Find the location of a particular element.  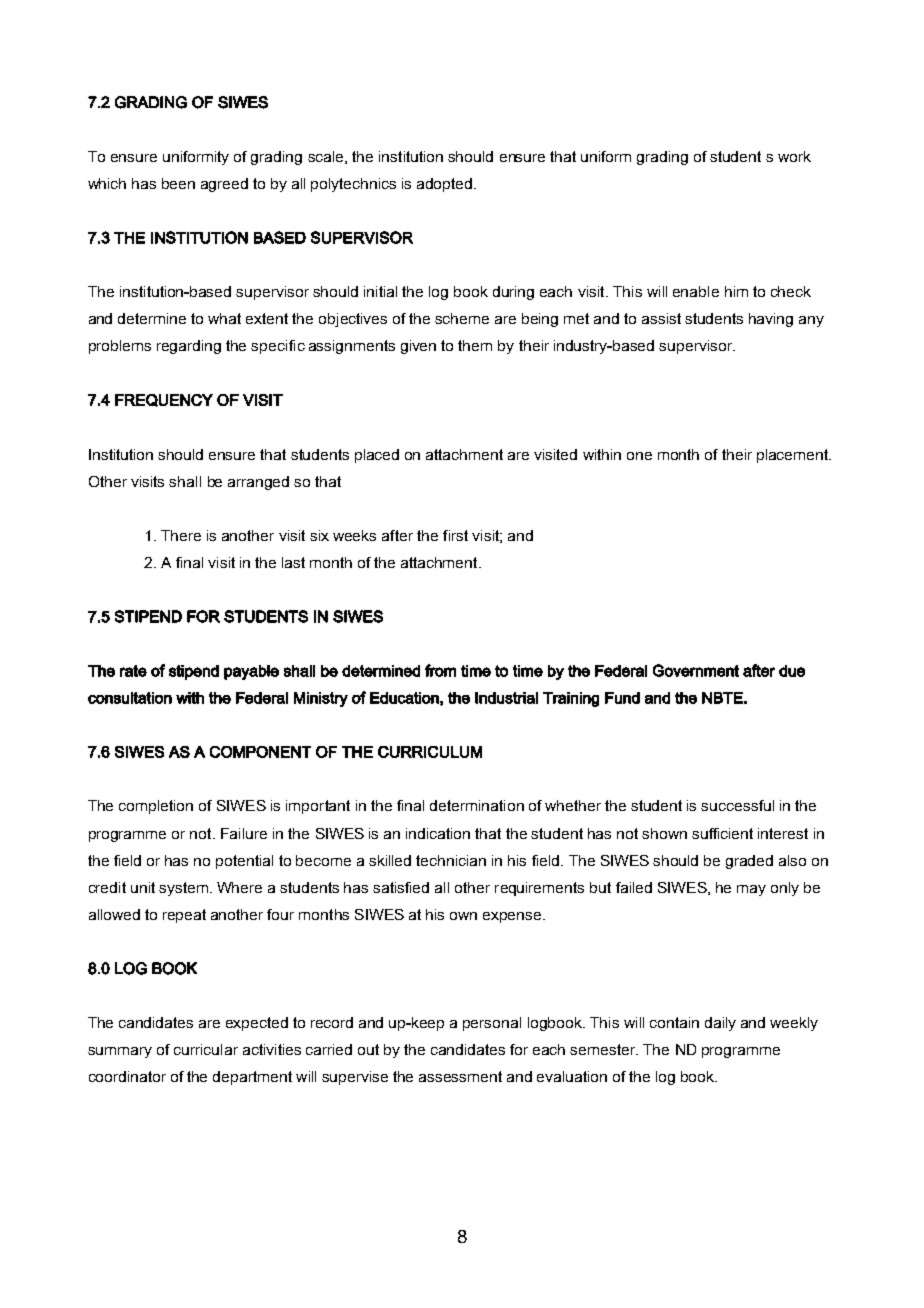

daily is located at coordinates (720, 1024).
